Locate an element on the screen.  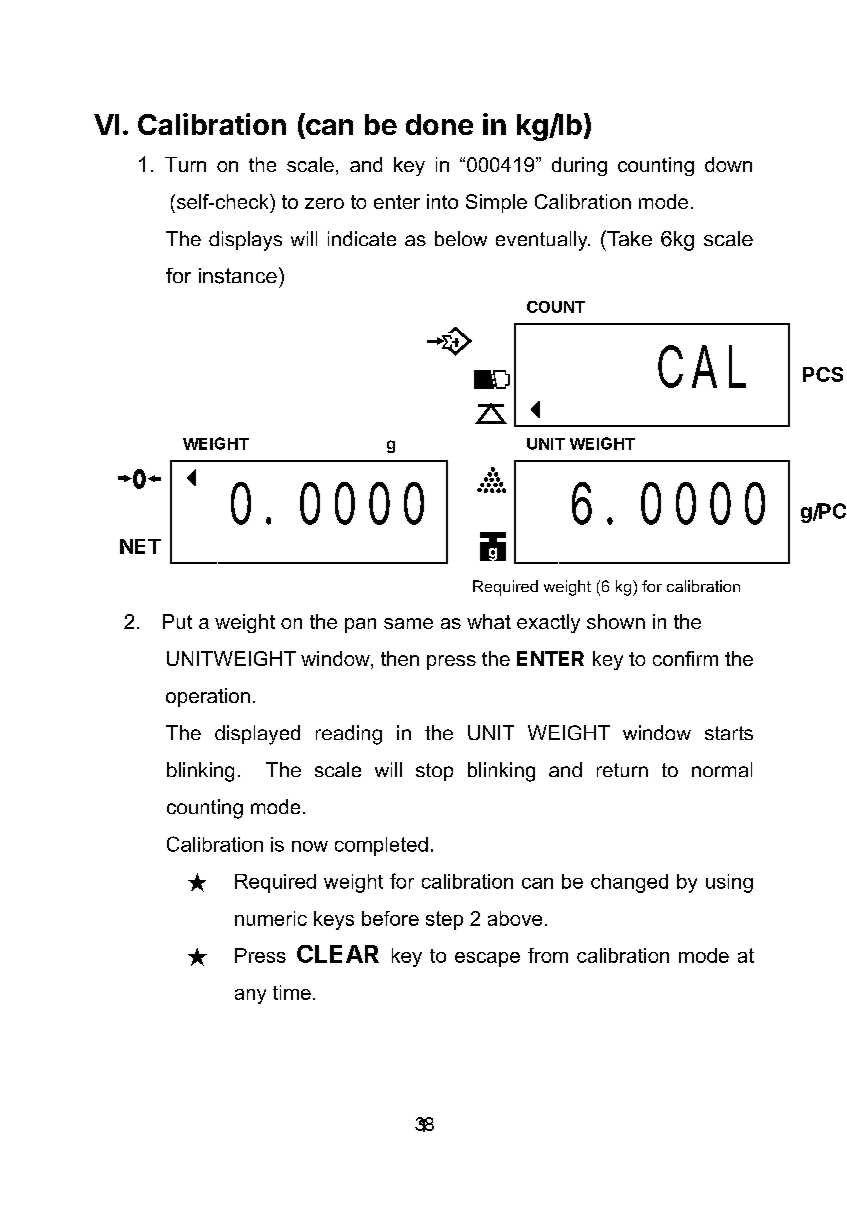
PCS is located at coordinates (823, 374).
